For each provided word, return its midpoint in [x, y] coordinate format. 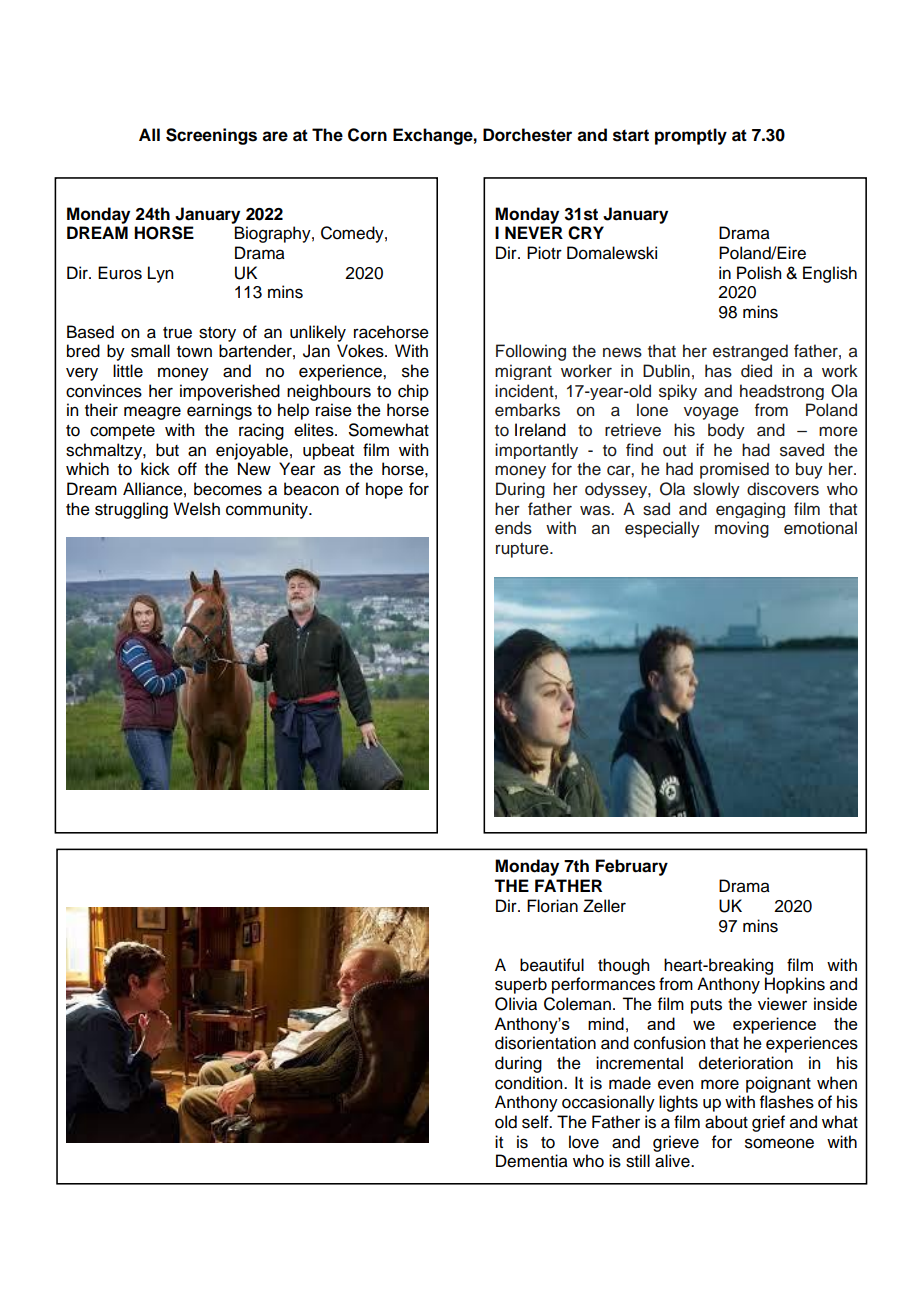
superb [521, 985]
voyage [711, 413]
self [536, 1122]
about [726, 1122]
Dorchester [527, 135]
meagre [152, 413]
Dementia [532, 1161]
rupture [523, 550]
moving [742, 529]
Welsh [196, 509]
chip [413, 392]
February [632, 867]
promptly [691, 136]
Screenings [211, 136]
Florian [552, 906]
